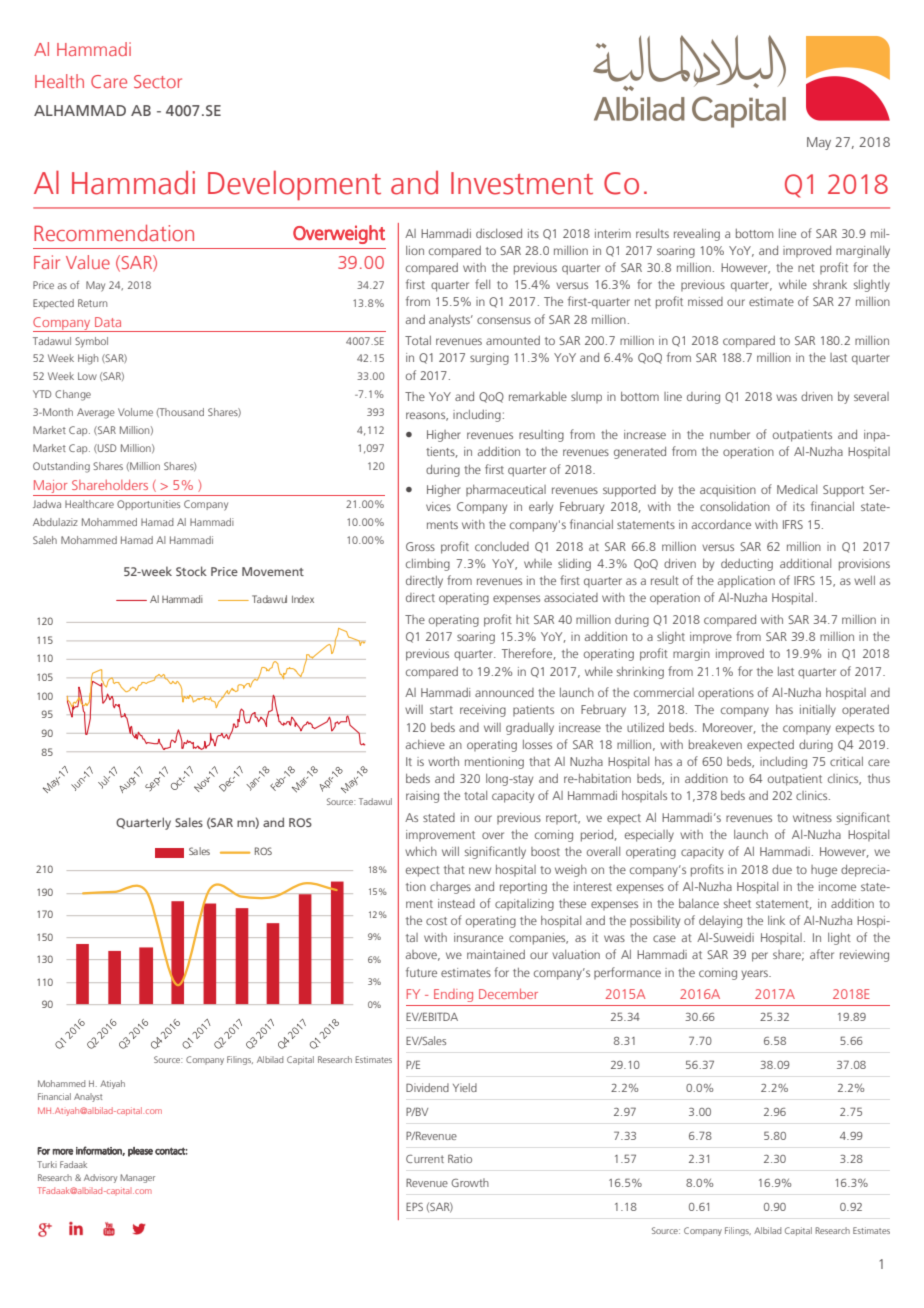 This document has height=1308, width=924. What do you see at coordinates (108, 322) in the document?
I see `Data` at bounding box center [108, 322].
